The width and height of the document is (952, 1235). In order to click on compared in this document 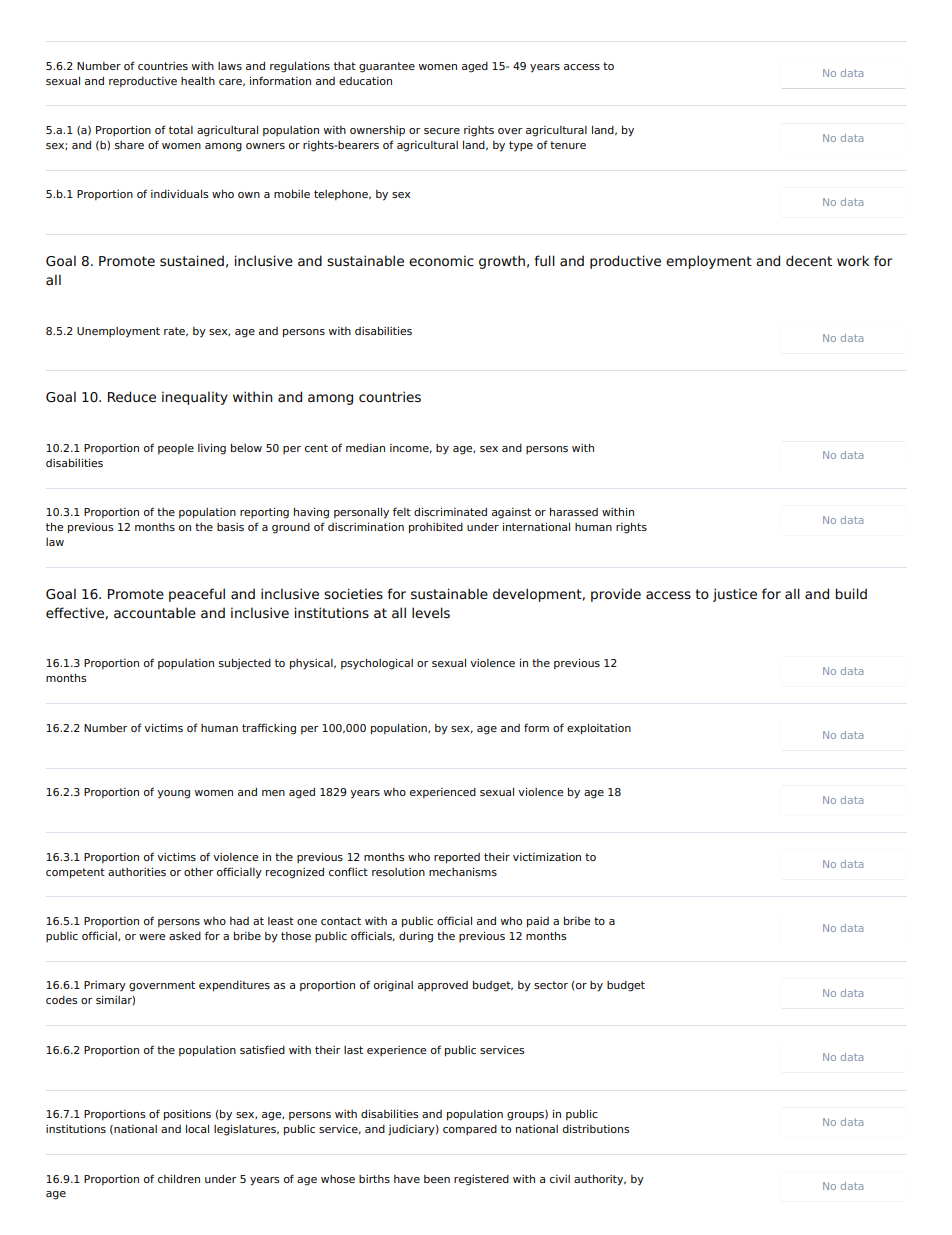, I will do `click(470, 1130)`.
